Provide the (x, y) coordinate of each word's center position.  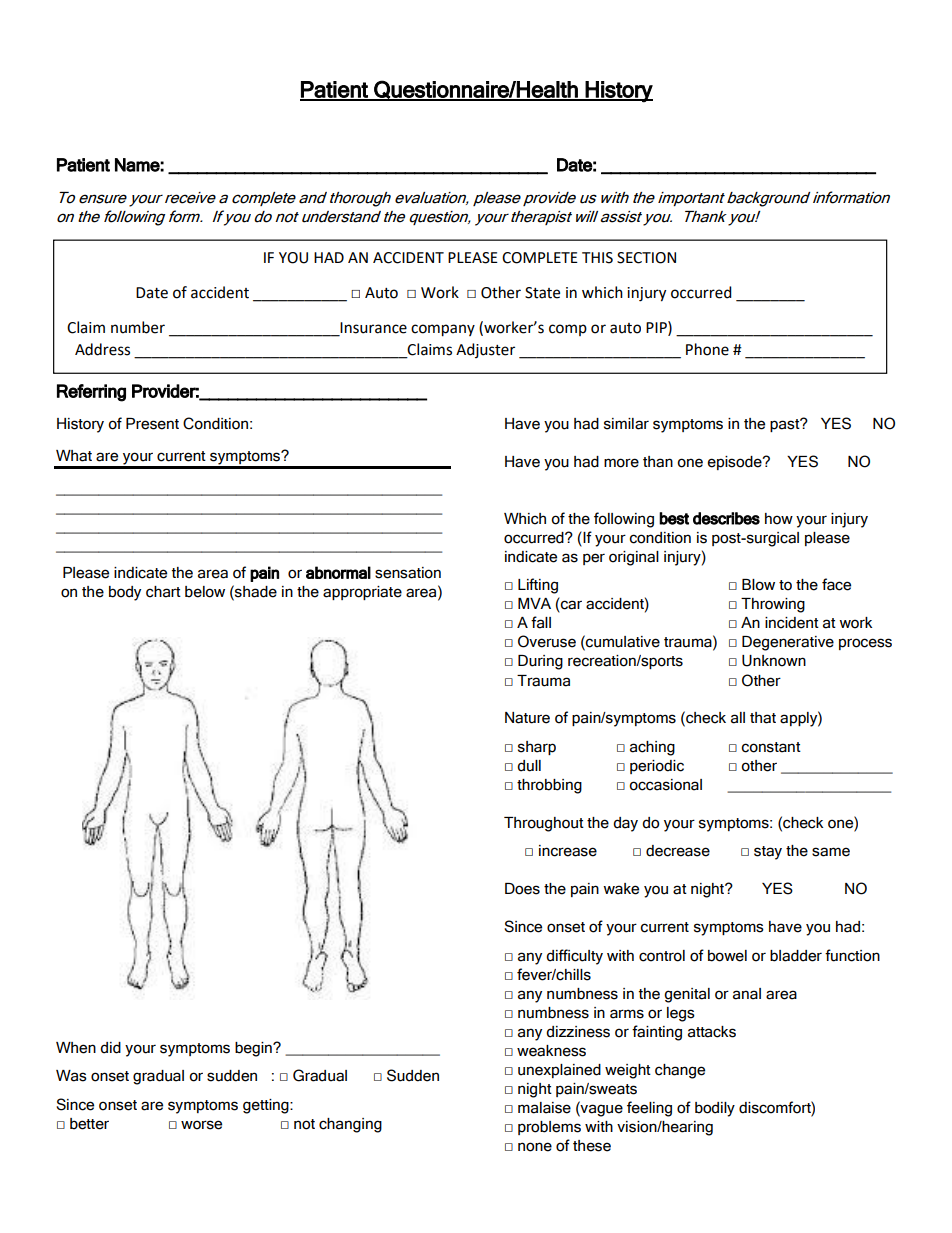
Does (522, 889)
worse (201, 1125)
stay (768, 853)
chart (163, 592)
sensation (408, 573)
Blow (758, 585)
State (542, 293)
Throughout (544, 824)
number (138, 327)
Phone (707, 349)
